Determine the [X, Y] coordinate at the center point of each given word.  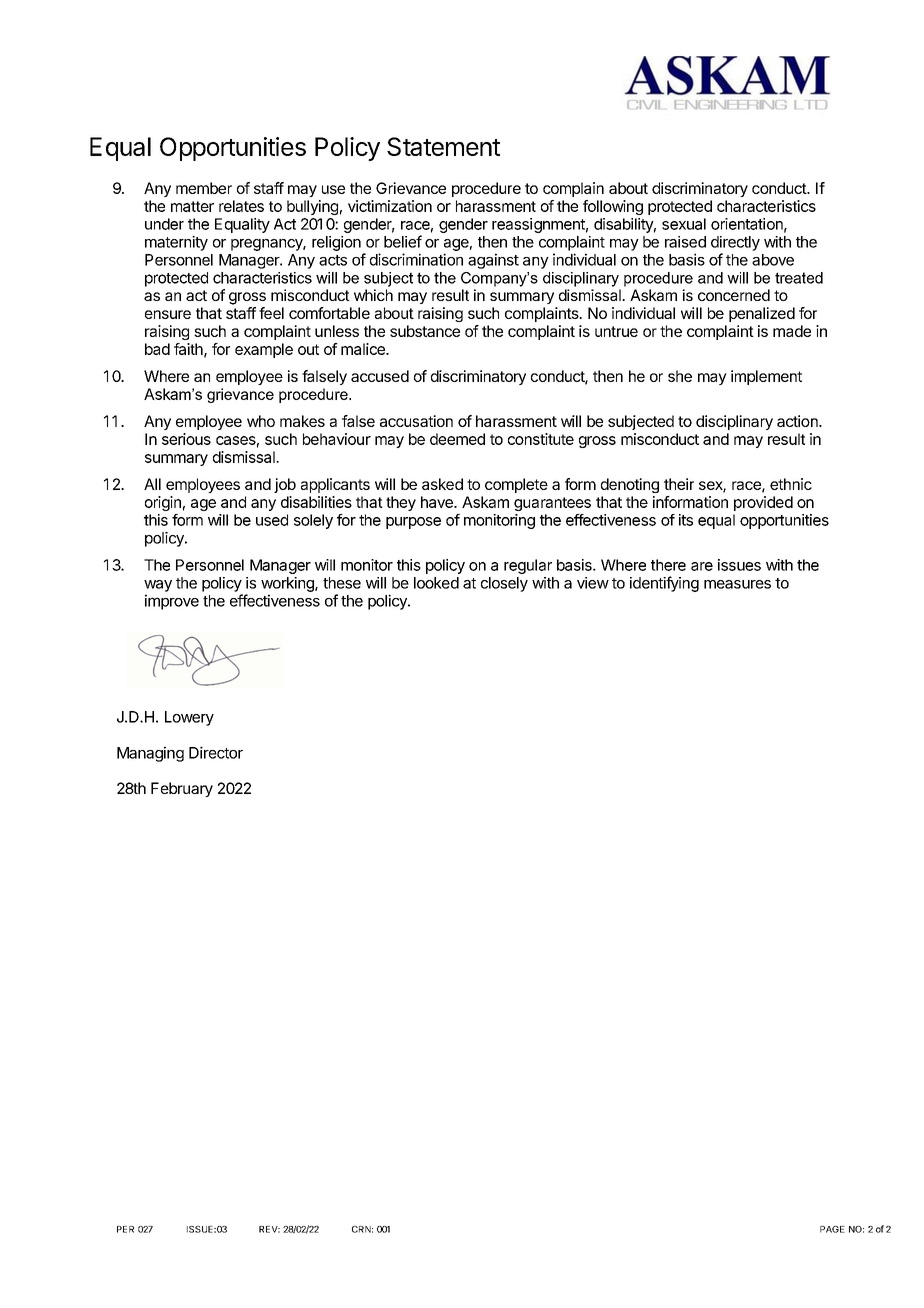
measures [737, 584]
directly [735, 243]
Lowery [189, 718]
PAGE [832, 1229]
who [261, 421]
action [798, 421]
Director [216, 752]
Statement [443, 146]
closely [504, 584]
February [182, 789]
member [204, 188]
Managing [150, 754]
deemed [457, 439]
